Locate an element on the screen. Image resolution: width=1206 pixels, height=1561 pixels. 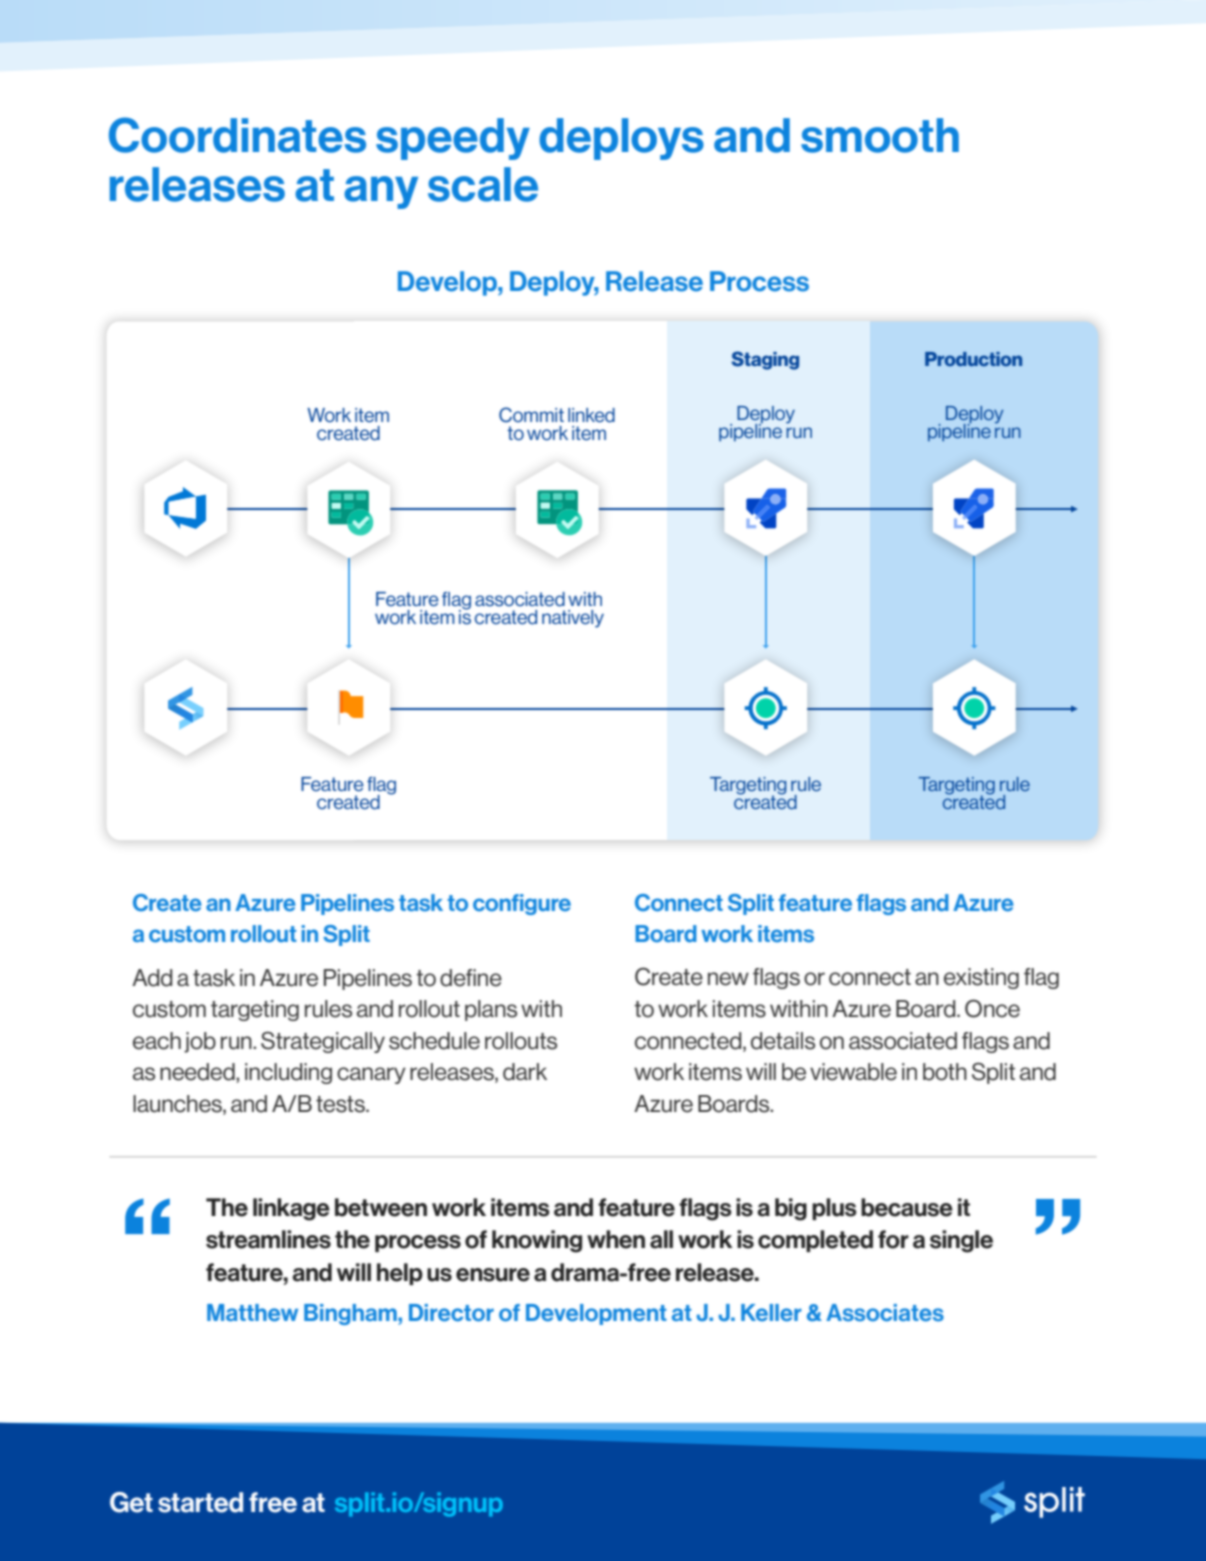
Coordinates is located at coordinates (237, 135).
